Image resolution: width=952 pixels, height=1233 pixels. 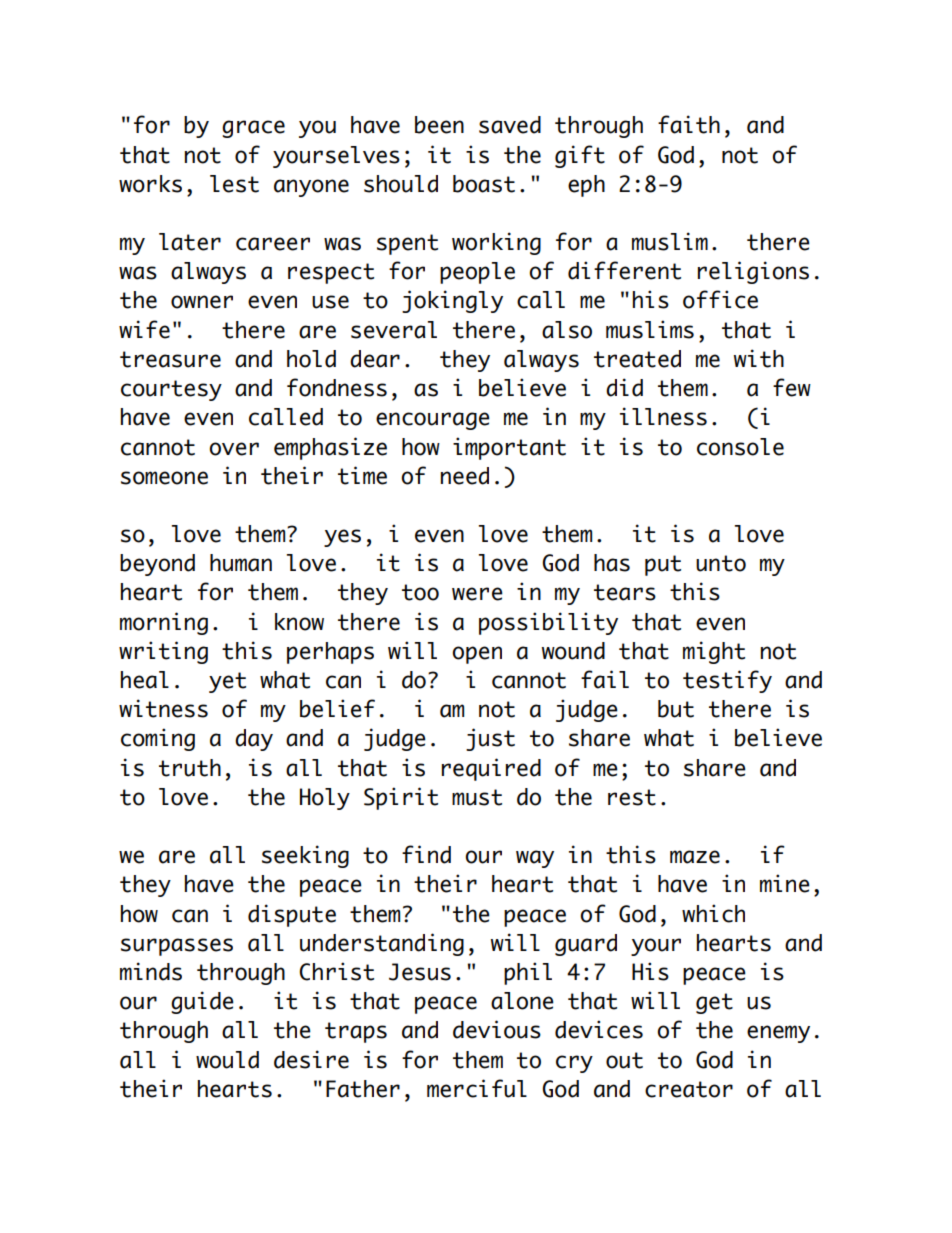 I want to click on boast, so click(x=484, y=184).
